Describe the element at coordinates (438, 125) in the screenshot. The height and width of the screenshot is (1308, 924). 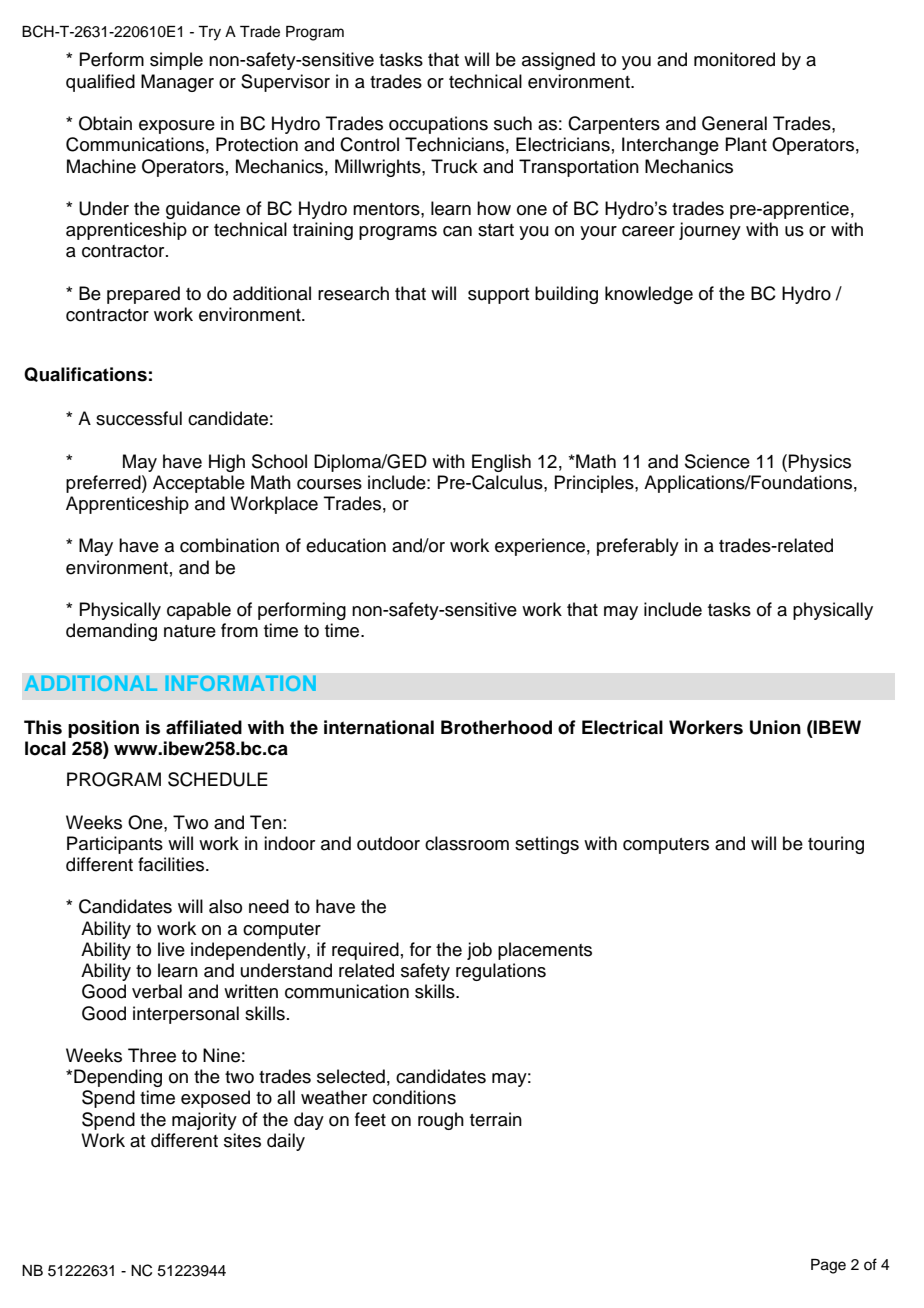
I see `occupations` at that location.
